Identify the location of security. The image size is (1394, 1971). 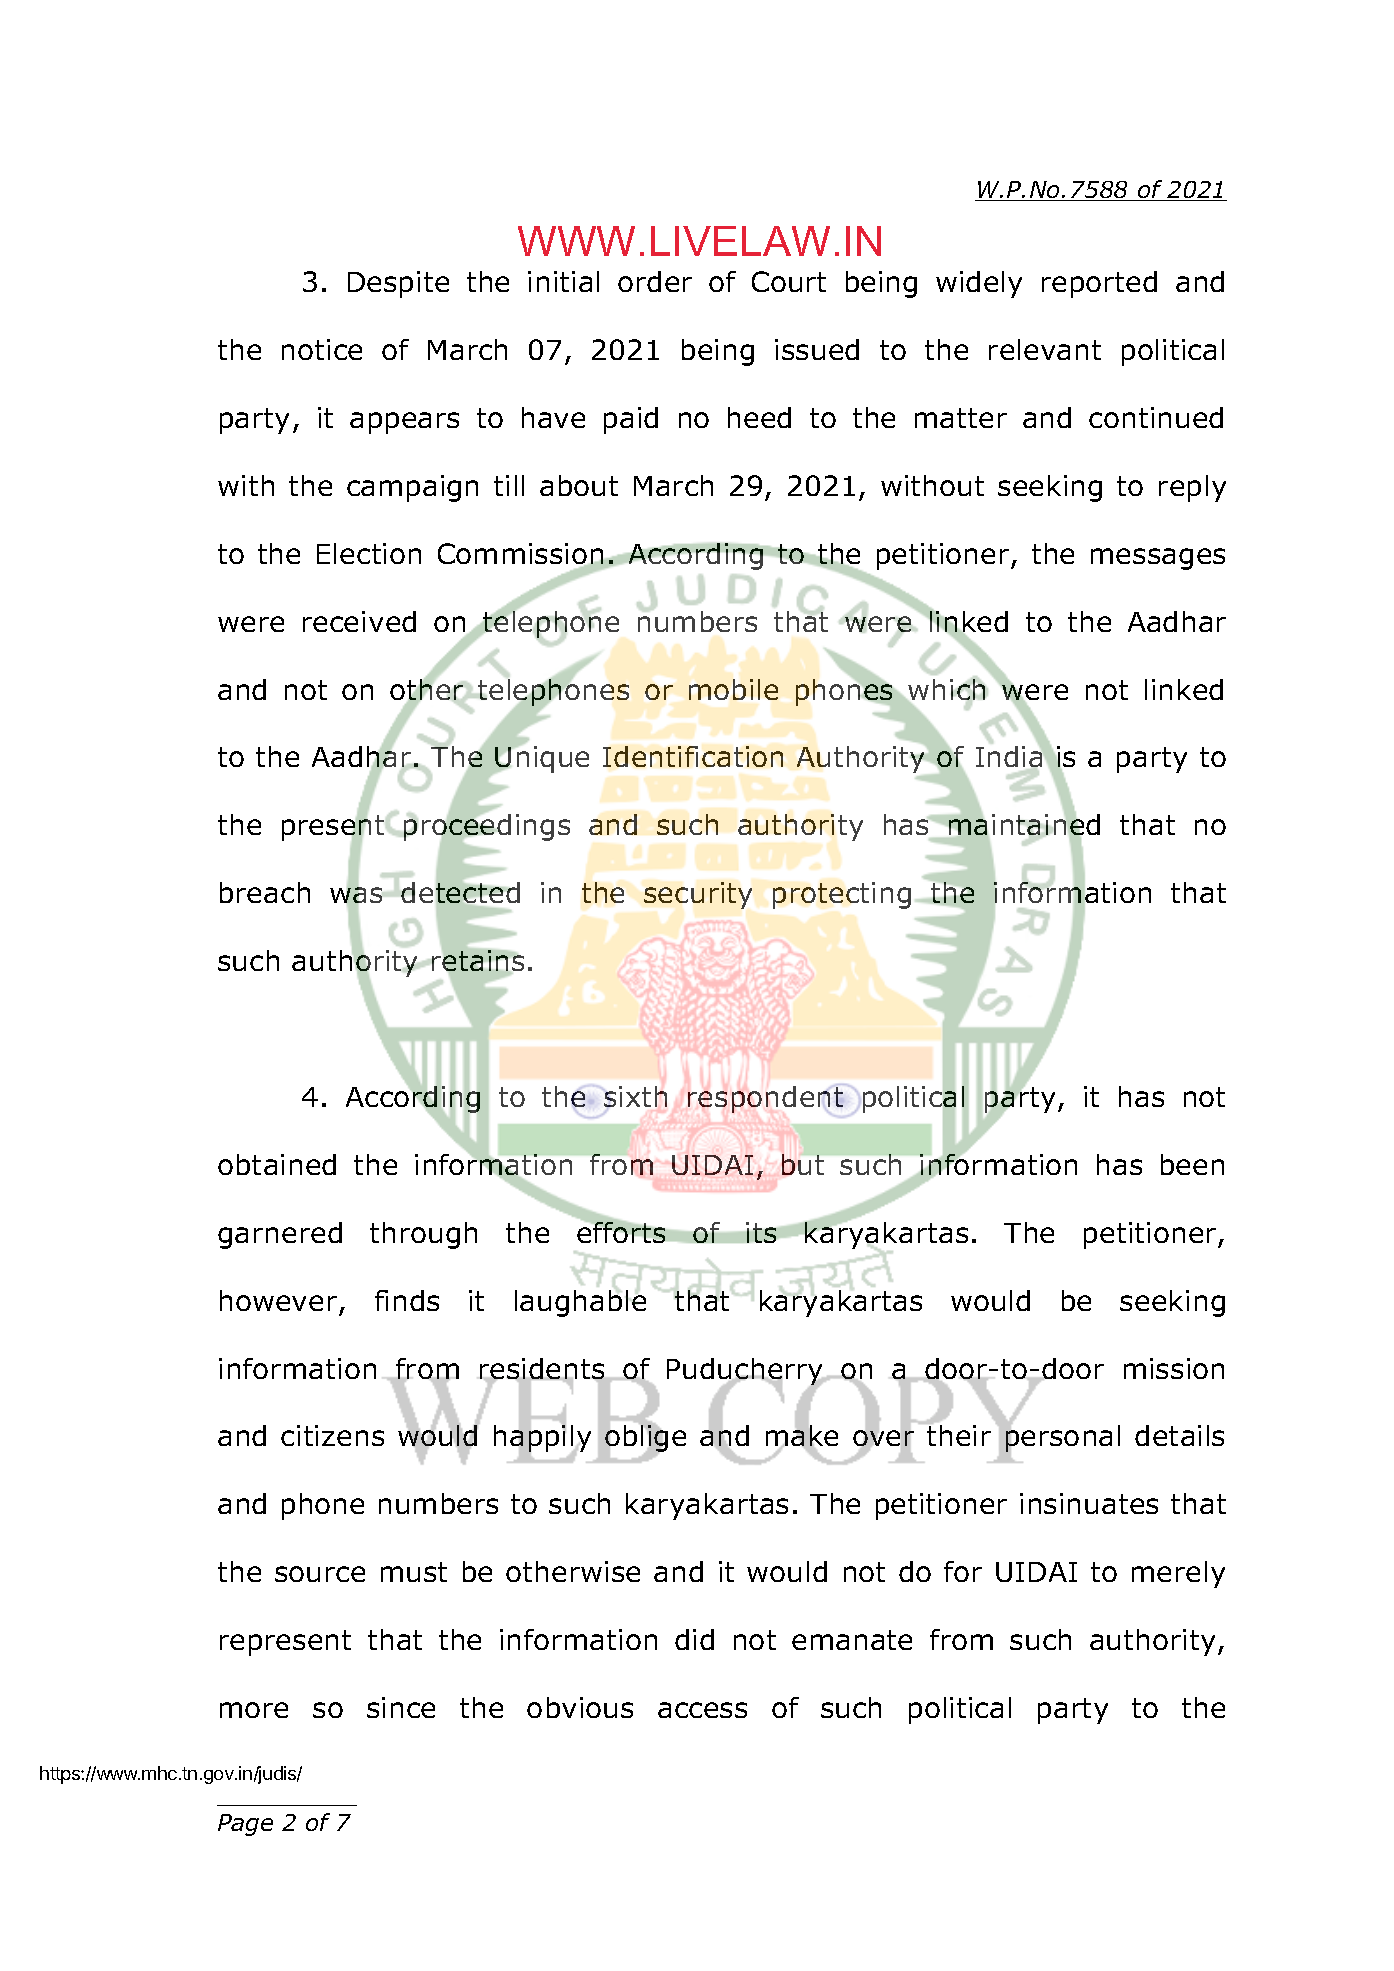
(698, 895).
